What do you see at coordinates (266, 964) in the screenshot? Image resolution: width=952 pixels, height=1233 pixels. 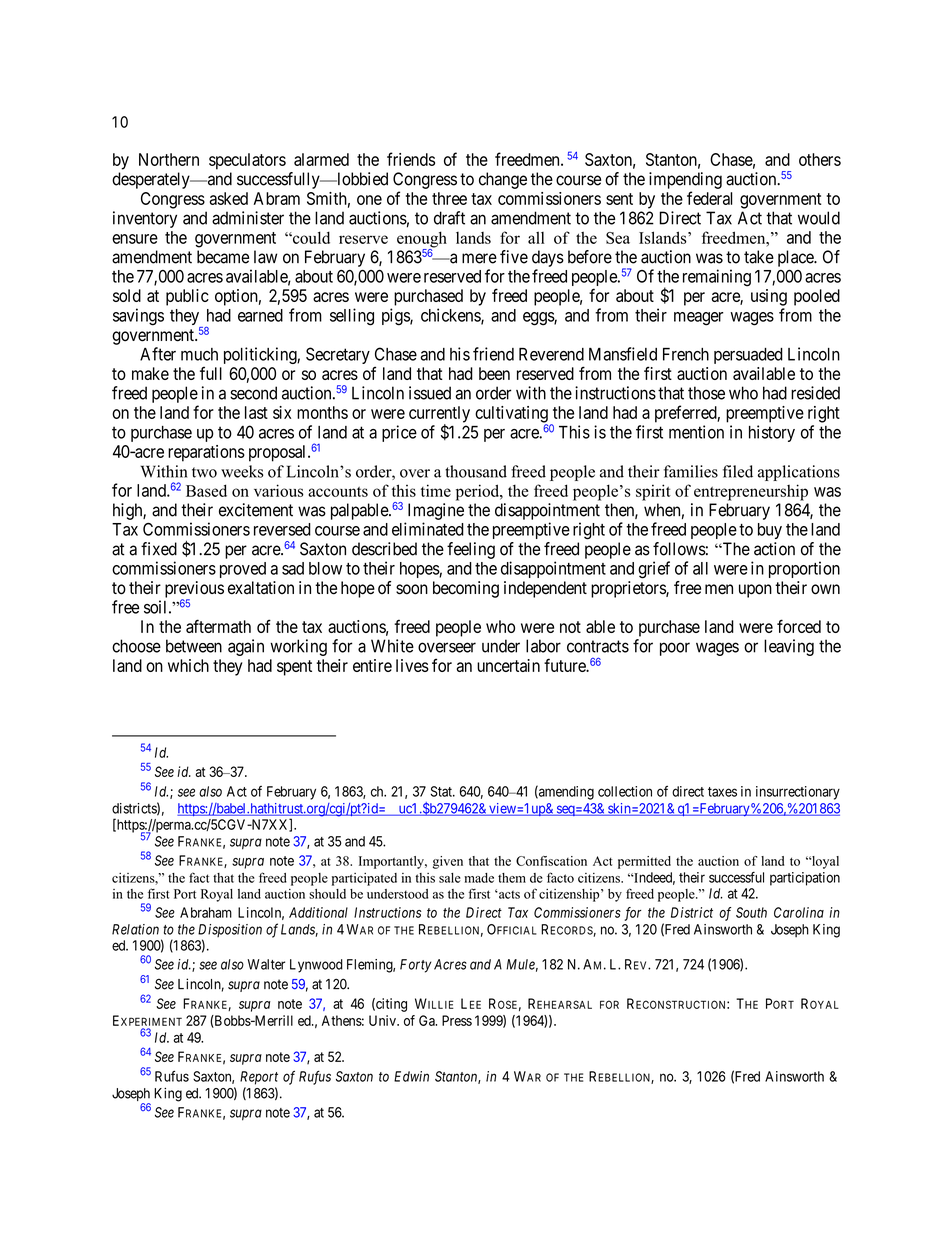 I see `Walter` at bounding box center [266, 964].
